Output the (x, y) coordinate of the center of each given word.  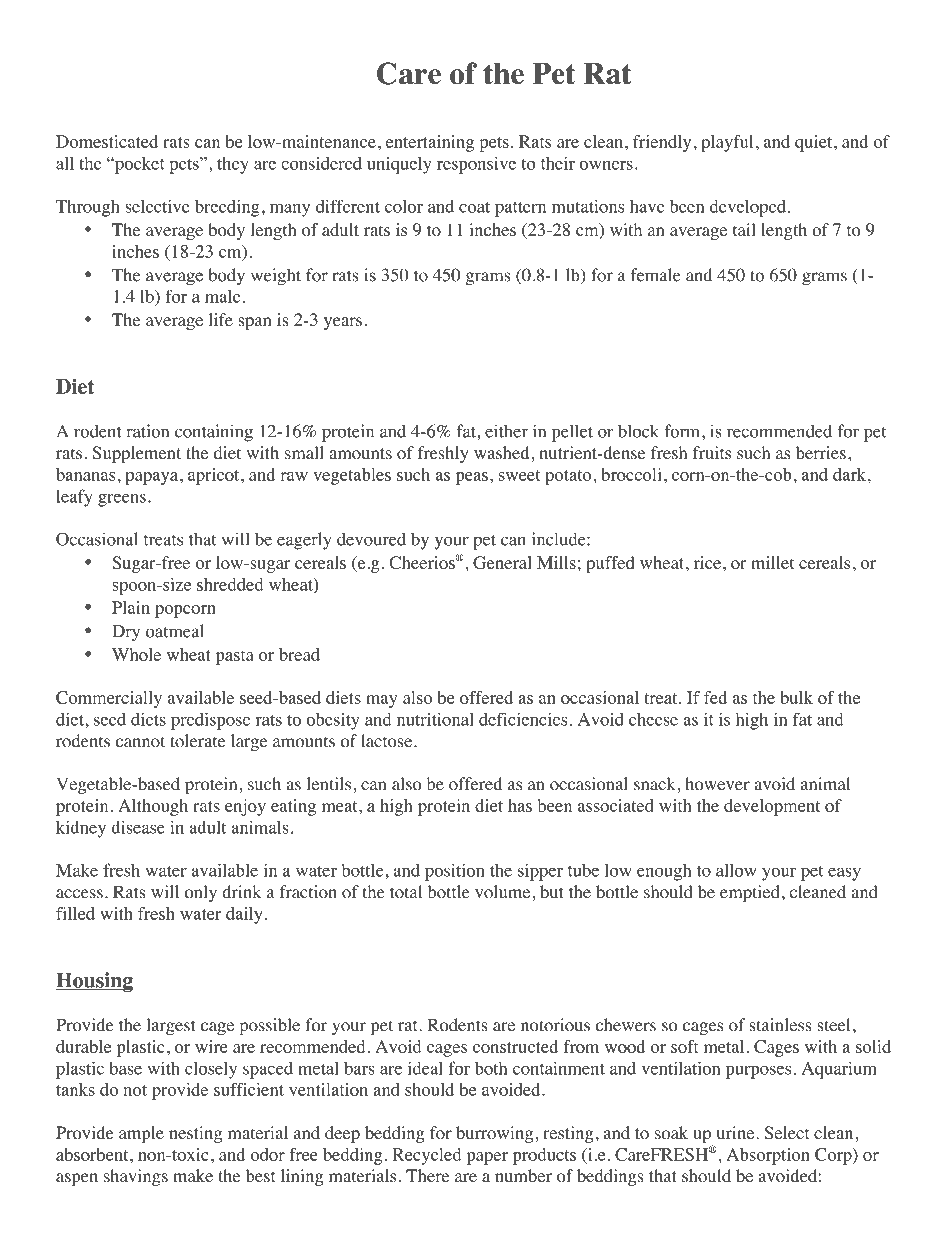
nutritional (435, 719)
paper (487, 1158)
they (233, 165)
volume (504, 892)
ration (148, 431)
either (506, 431)
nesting (195, 1134)
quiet (815, 143)
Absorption (768, 1156)
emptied (750, 893)
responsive (476, 165)
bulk (796, 697)
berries (821, 453)
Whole (136, 654)
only (201, 893)
